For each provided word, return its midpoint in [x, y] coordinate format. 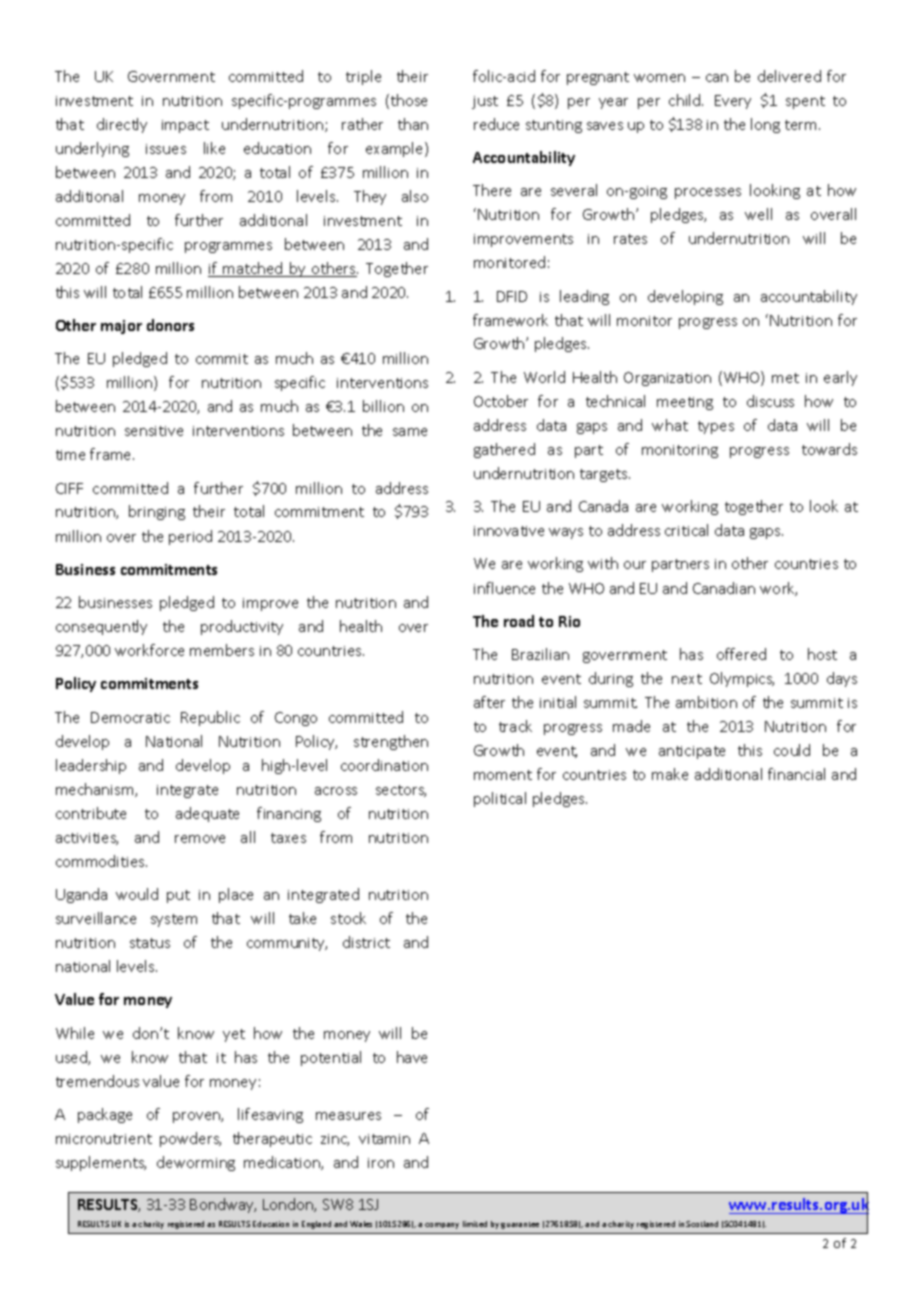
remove [200, 839]
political [500, 799]
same [410, 432]
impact [185, 126]
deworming [196, 1163]
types [716, 427]
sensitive [154, 431]
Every [733, 102]
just [485, 102]
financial [796, 774]
